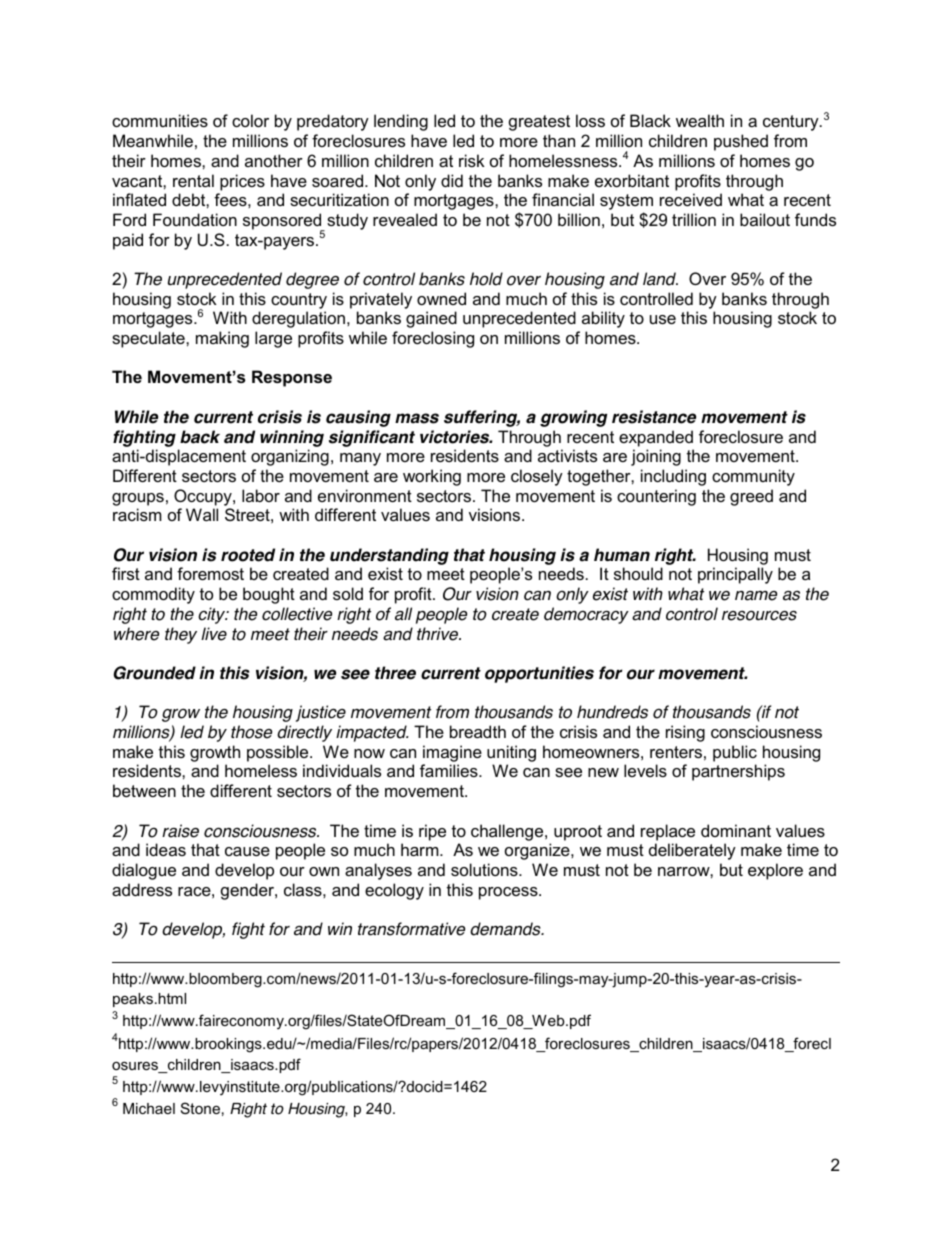  I want to click on city, so click(213, 615).
